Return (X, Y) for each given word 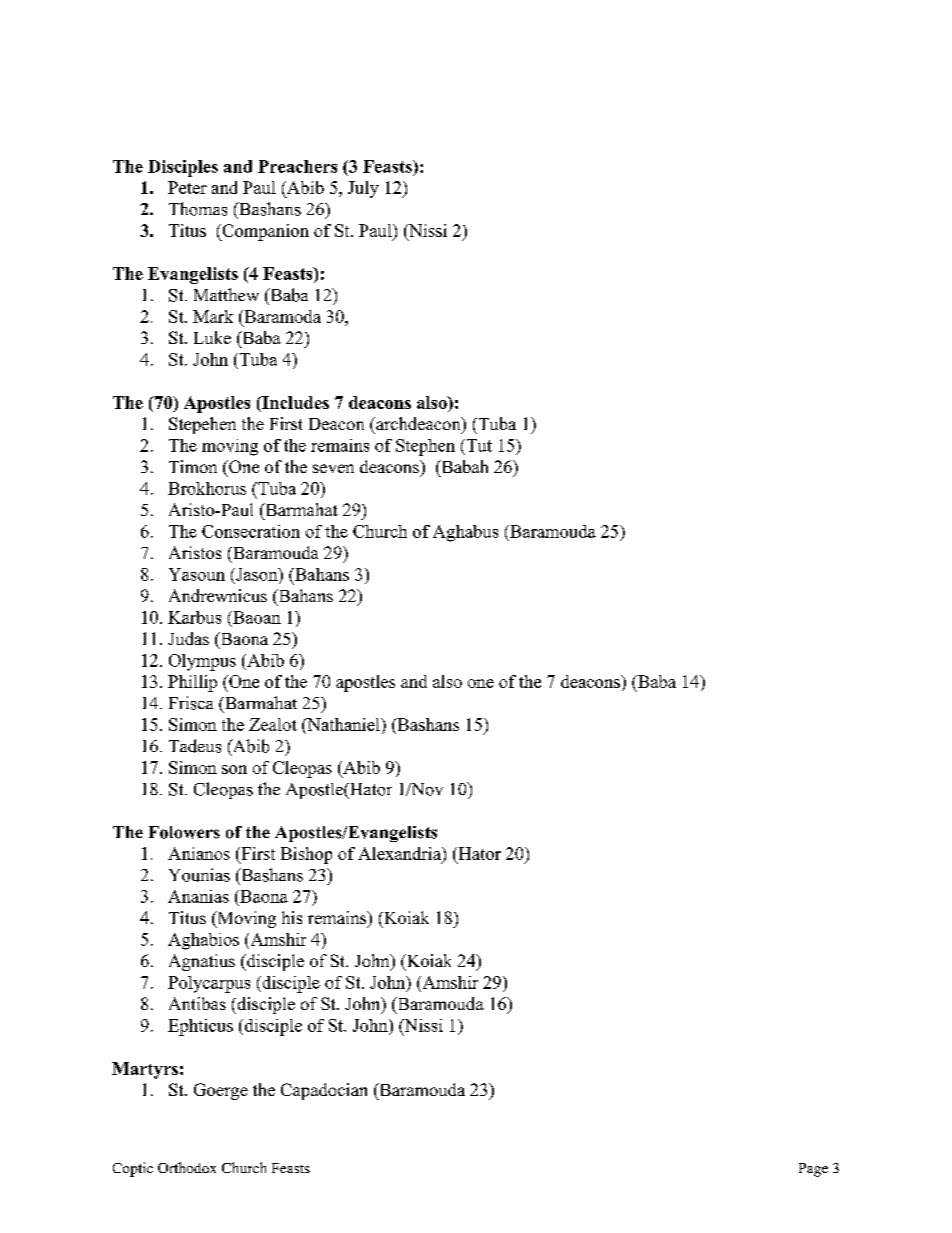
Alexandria (400, 853)
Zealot (273, 724)
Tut (478, 445)
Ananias (198, 896)
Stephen (425, 447)
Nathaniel (343, 724)
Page (813, 1170)
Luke (212, 337)
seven (333, 468)
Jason (257, 574)
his (292, 917)
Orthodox (187, 1167)
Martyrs (145, 1070)
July (363, 189)
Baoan (256, 617)
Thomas (198, 209)
